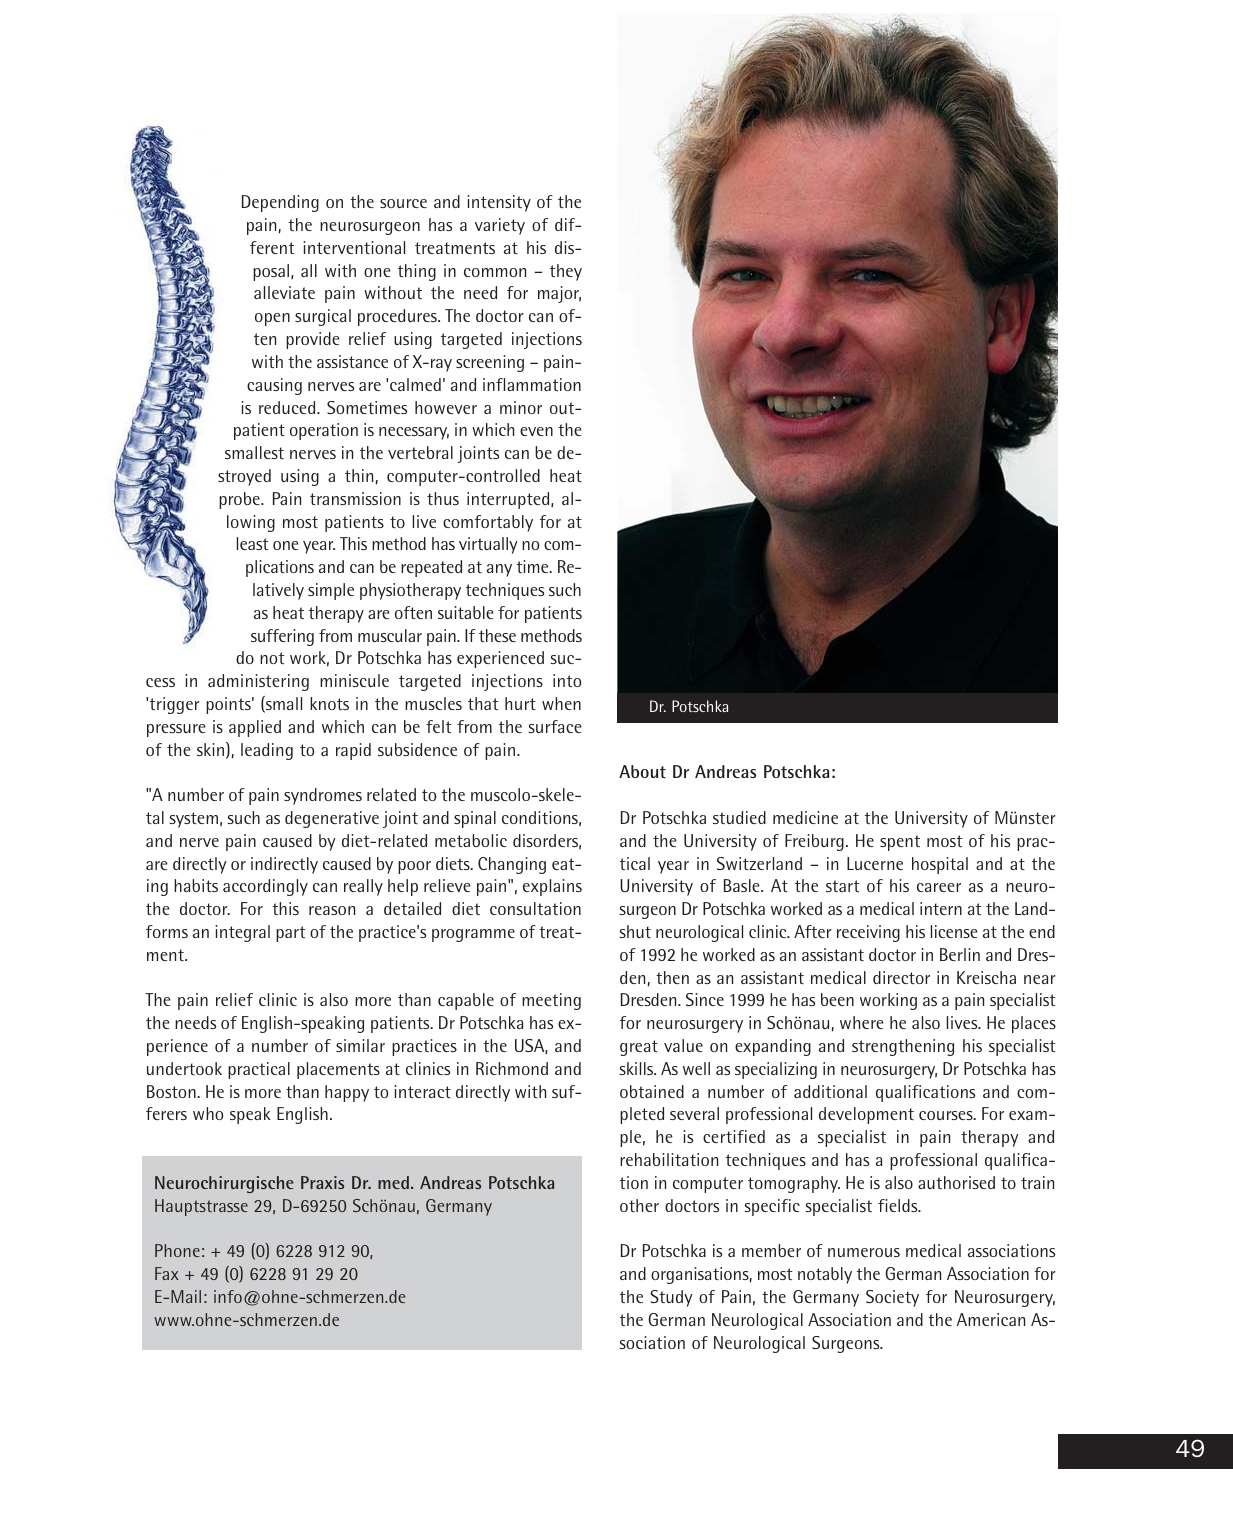  What do you see at coordinates (488, 523) in the screenshot?
I see `comfortably` at bounding box center [488, 523].
